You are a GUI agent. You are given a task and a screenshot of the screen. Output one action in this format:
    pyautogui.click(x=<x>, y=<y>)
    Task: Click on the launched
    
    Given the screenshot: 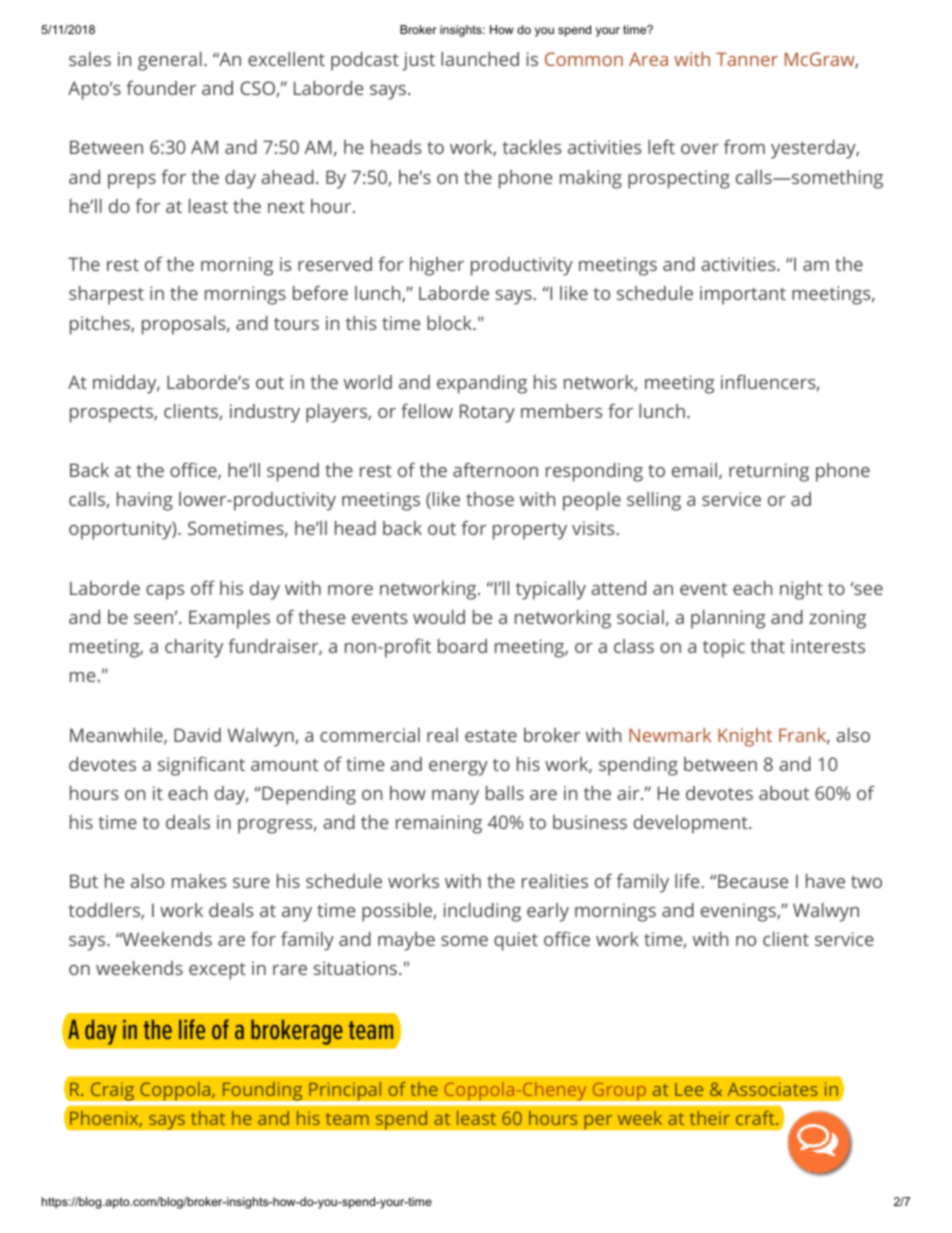 What is the action you would take?
    pyautogui.click(x=480, y=59)
